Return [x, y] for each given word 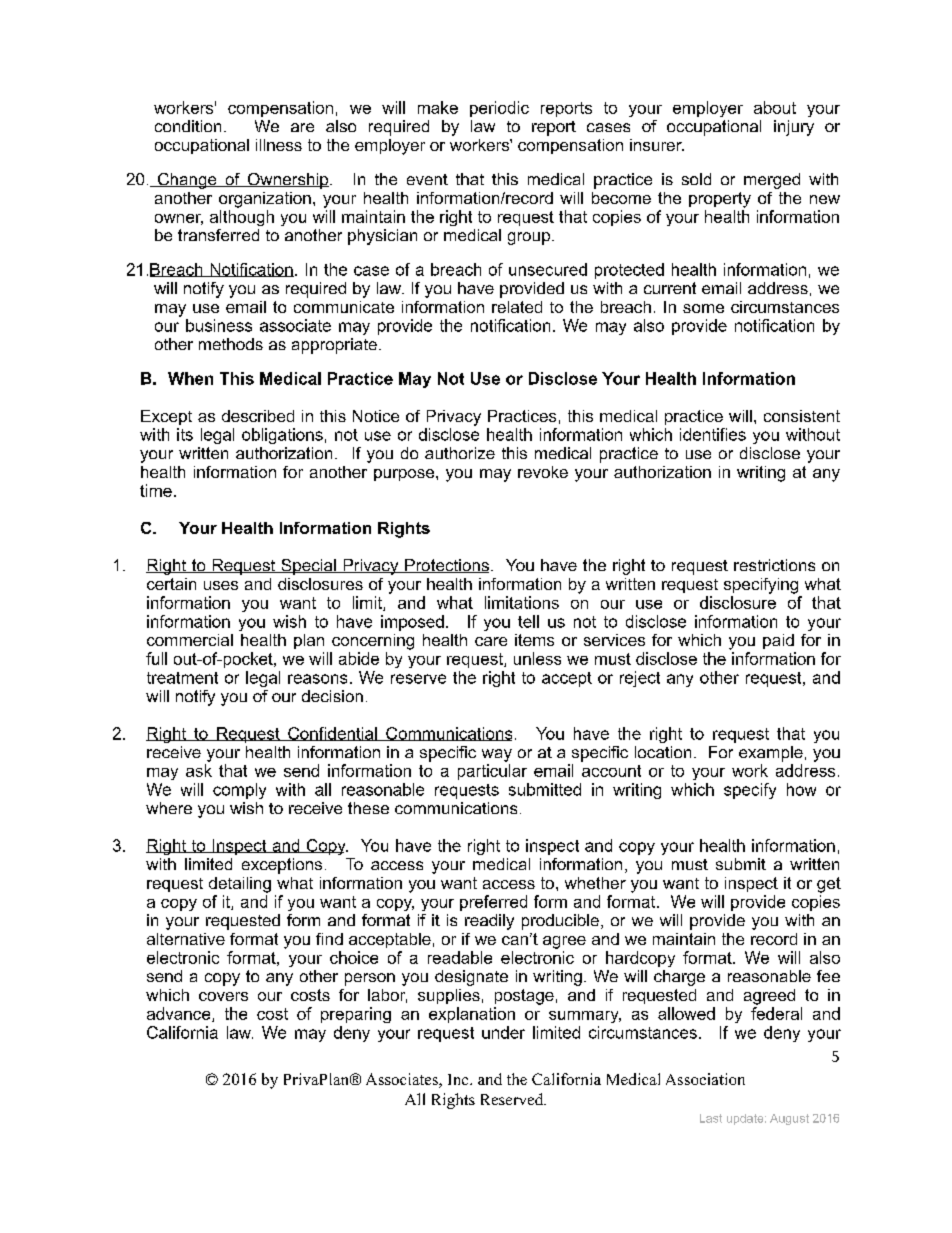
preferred [493, 903]
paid [778, 641]
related [517, 307]
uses [221, 585]
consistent [802, 416]
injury [794, 128]
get [829, 885]
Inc [459, 1079]
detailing [240, 885]
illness [279, 145]
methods [231, 344]
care [491, 641]
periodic [499, 109]
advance [180, 1014]
